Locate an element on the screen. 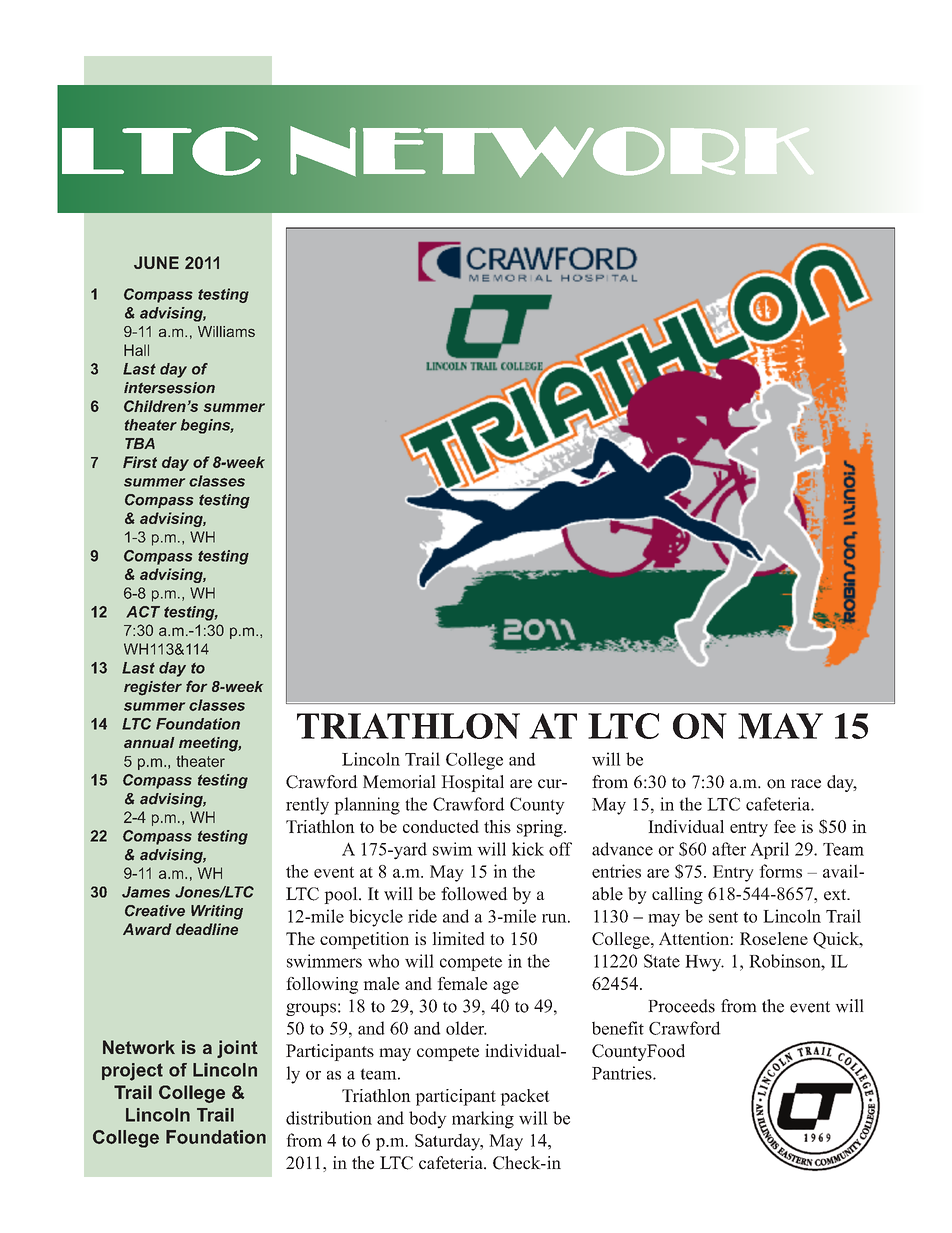 Image resolution: width=952 pixels, height=1233 pixels. register is located at coordinates (153, 688).
